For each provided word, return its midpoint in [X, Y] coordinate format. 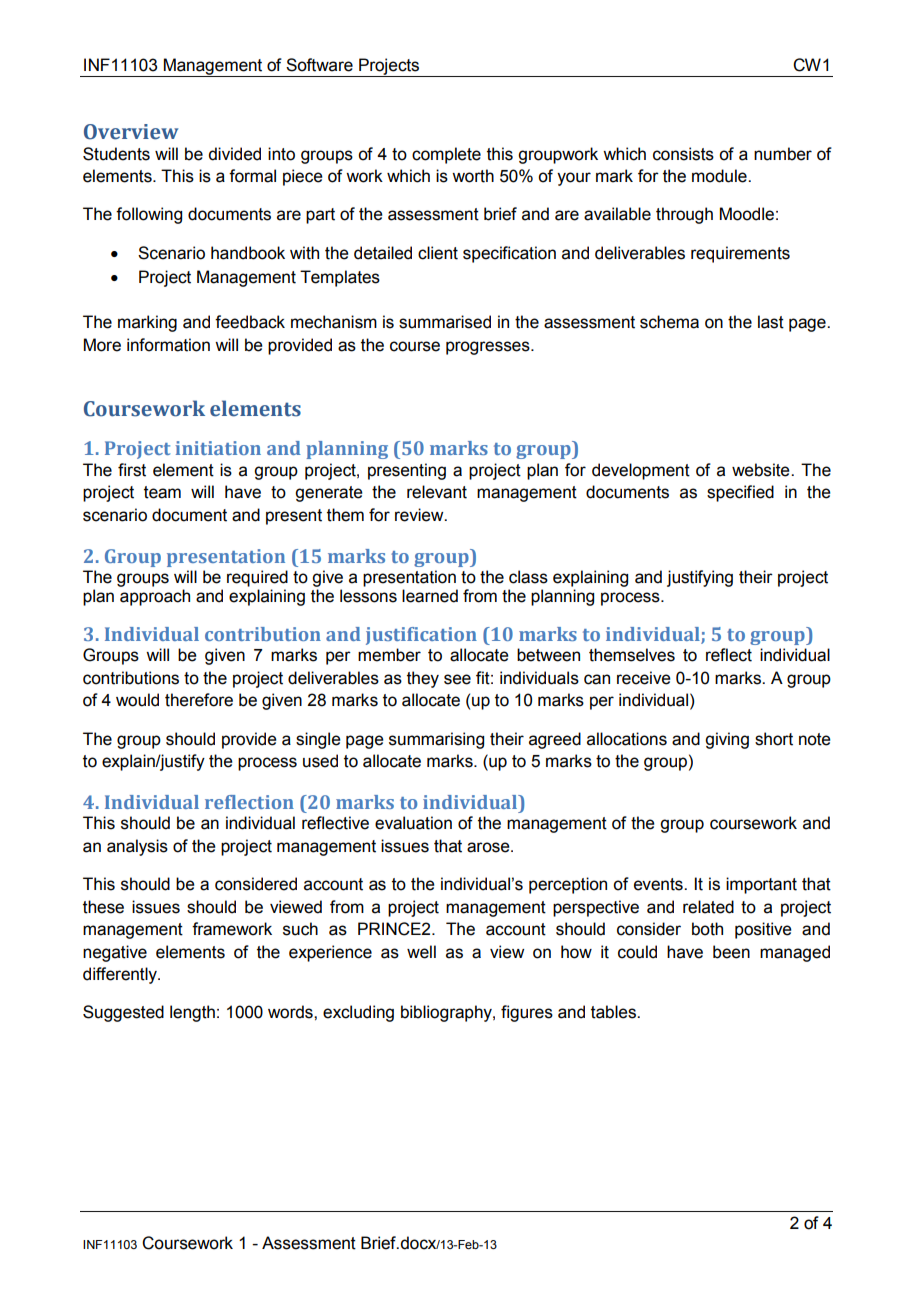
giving [727, 740]
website [762, 470]
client [438, 253]
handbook [248, 253]
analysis [137, 847]
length [192, 1013]
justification [421, 636]
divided [234, 154]
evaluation [413, 823]
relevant [437, 492]
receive [644, 678]
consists [683, 154]
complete [446, 155]
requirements [740, 254]
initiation [218, 448]
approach [155, 597]
